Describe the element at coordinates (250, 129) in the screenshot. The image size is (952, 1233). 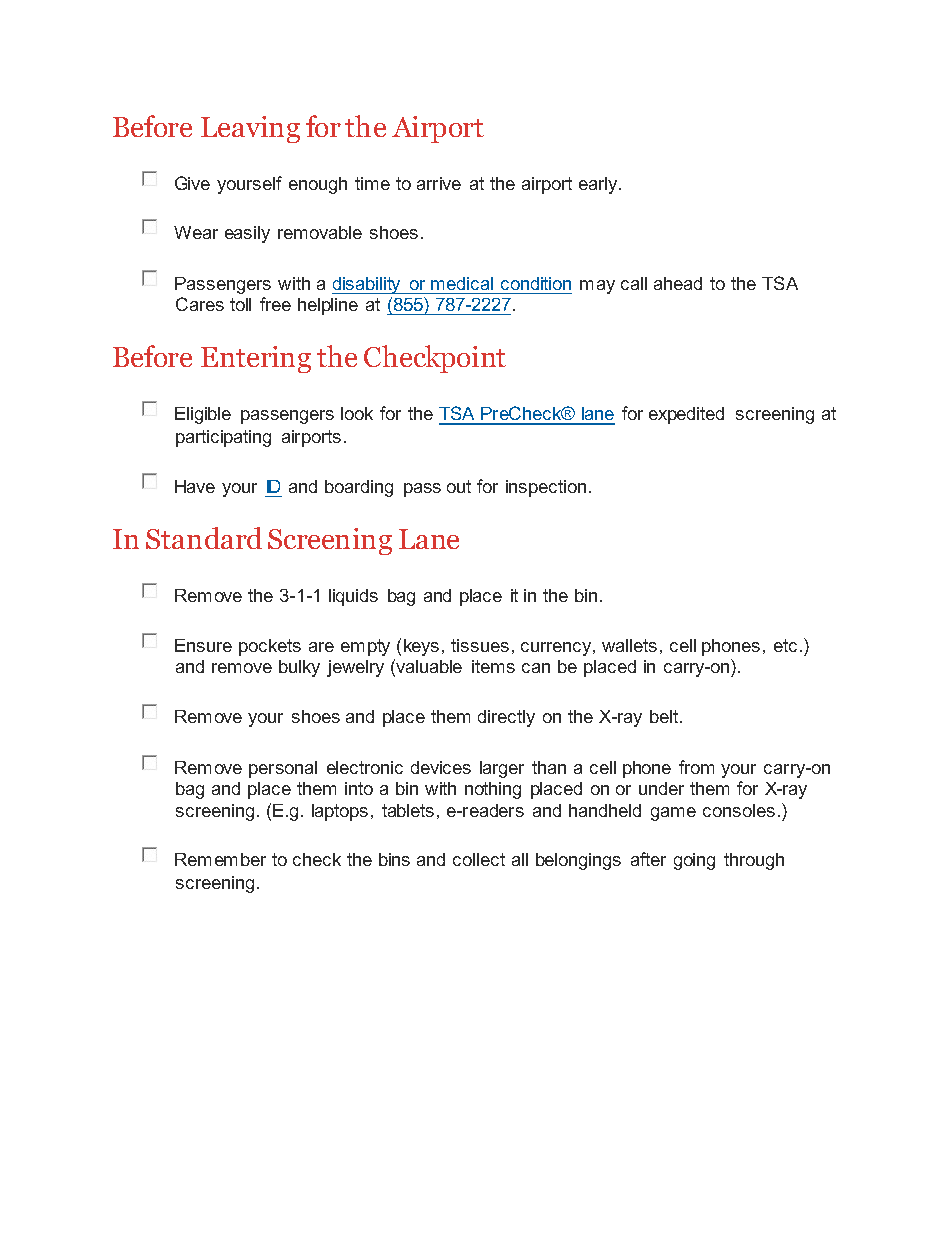
I see `Leaving` at that location.
